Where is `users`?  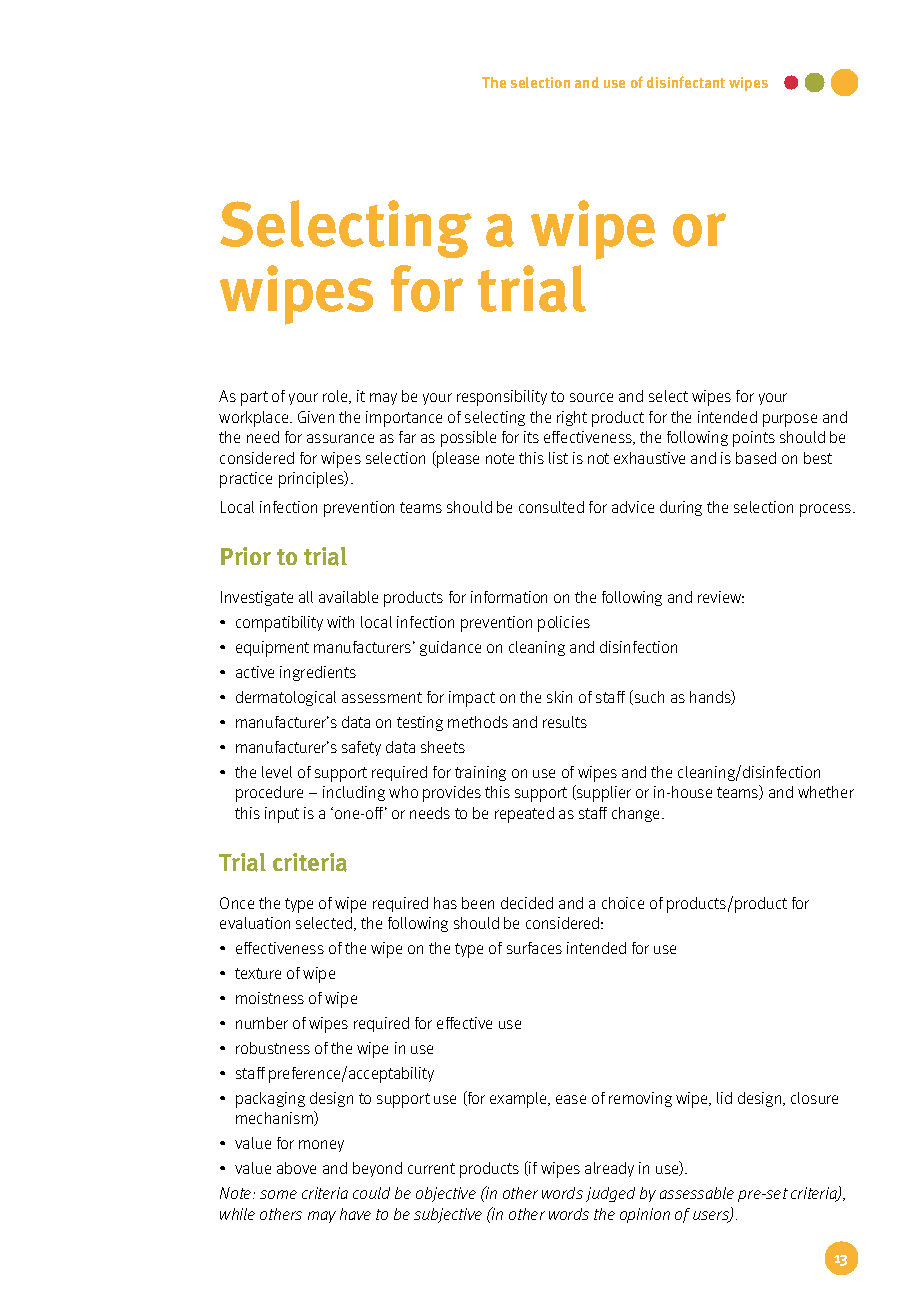
users is located at coordinates (712, 1217).
